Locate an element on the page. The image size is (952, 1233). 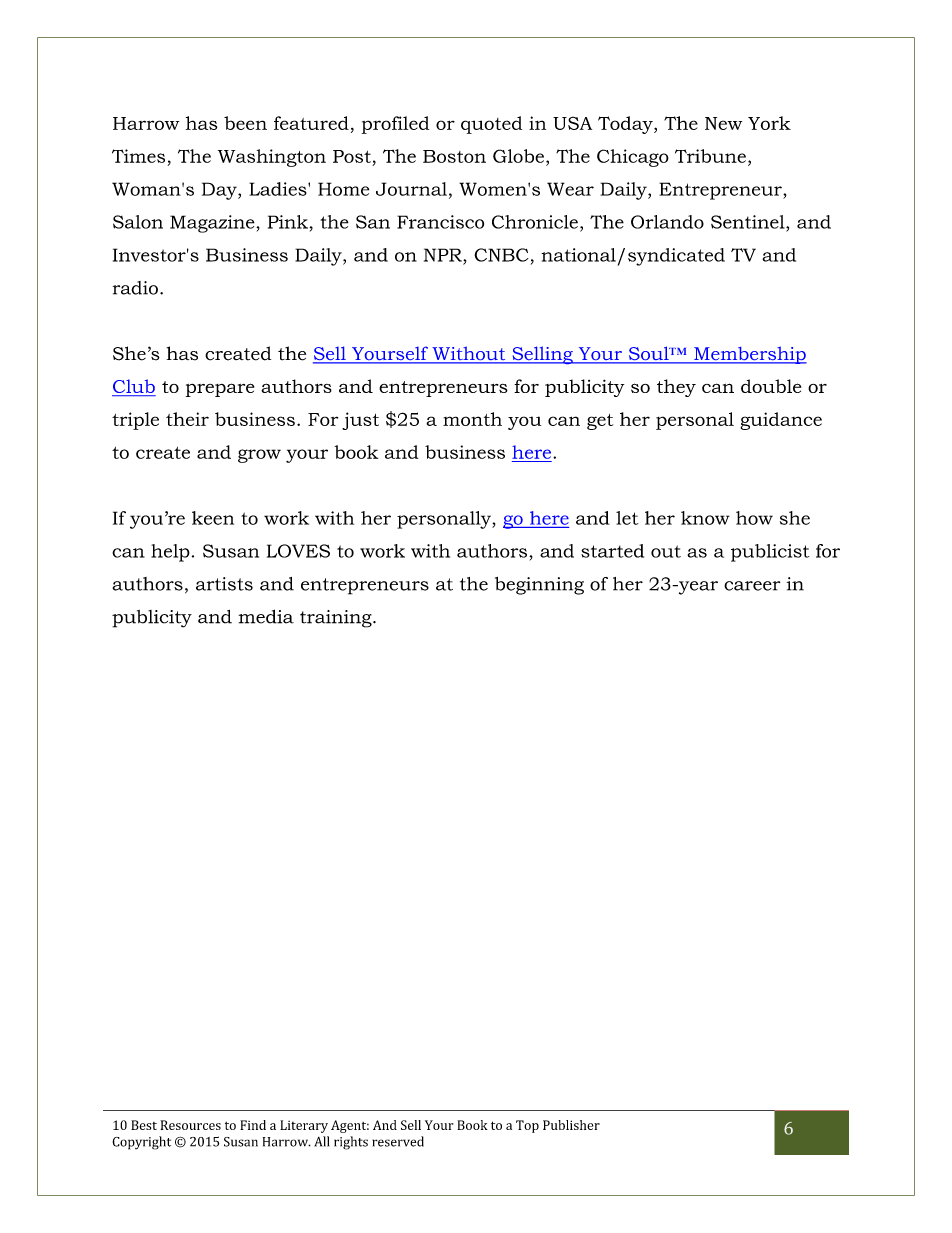
media is located at coordinates (266, 616).
